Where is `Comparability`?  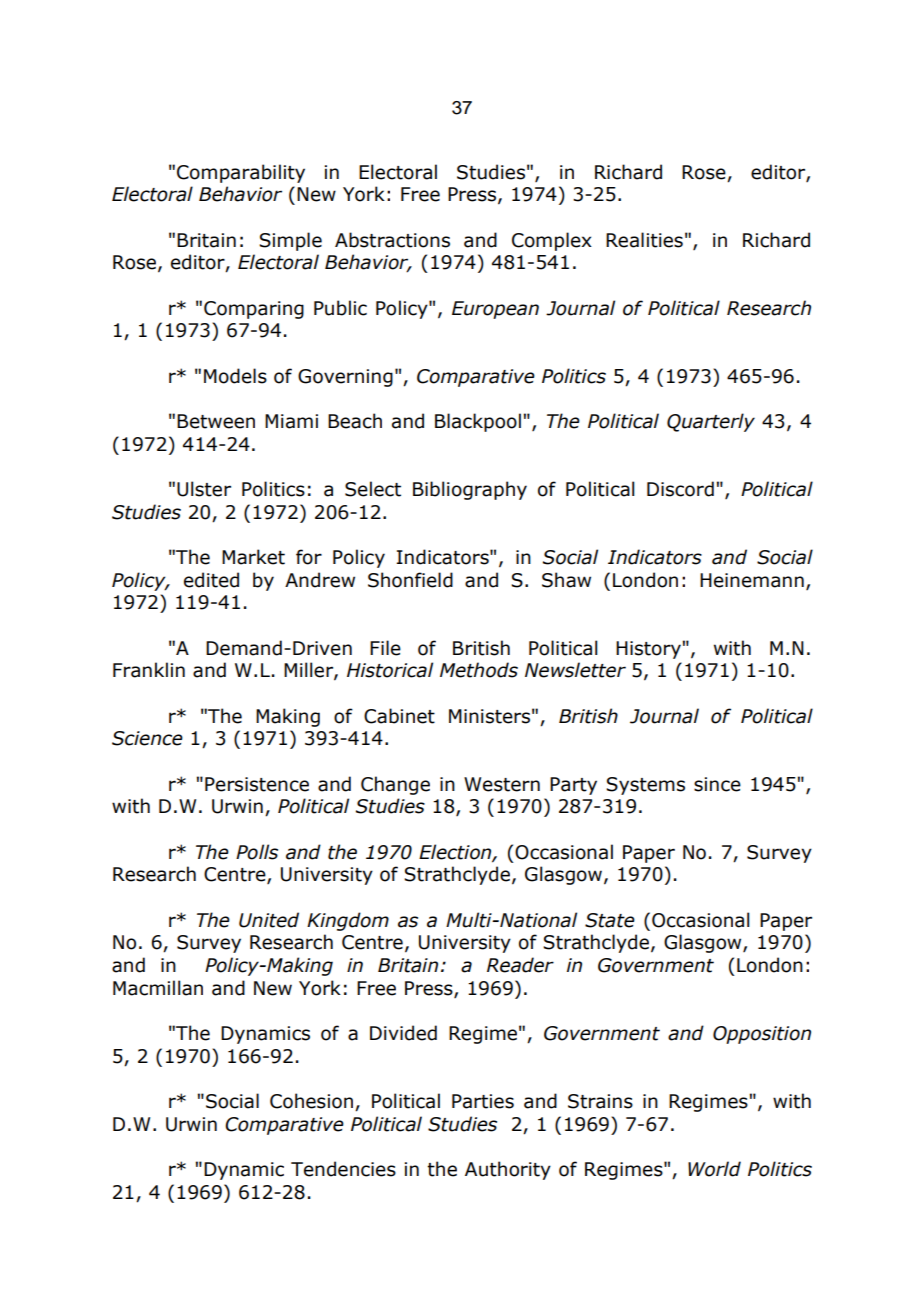 Comparability is located at coordinates (241, 173).
